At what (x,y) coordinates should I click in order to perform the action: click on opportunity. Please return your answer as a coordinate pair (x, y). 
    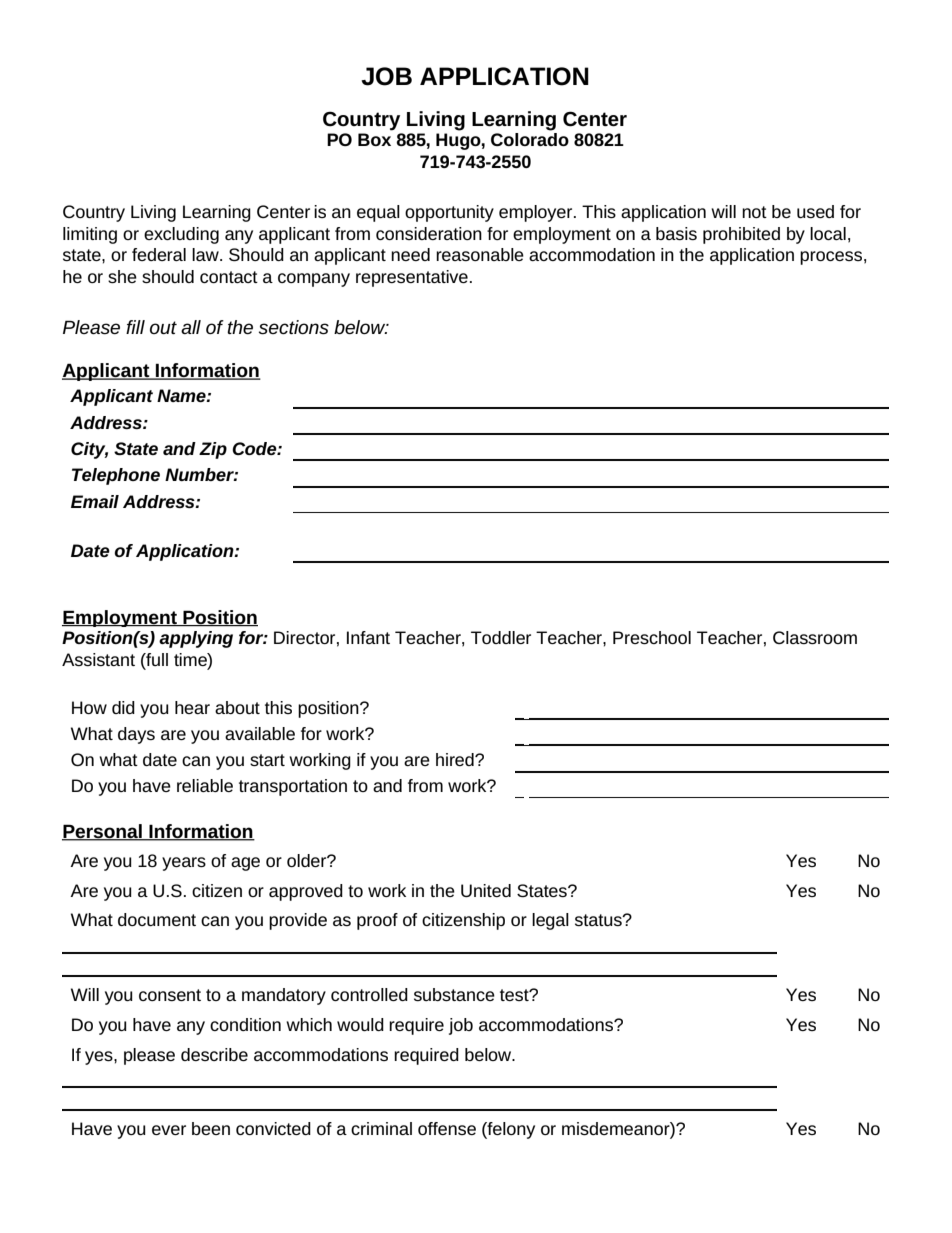
    Looking at the image, I should click on (449, 213).
